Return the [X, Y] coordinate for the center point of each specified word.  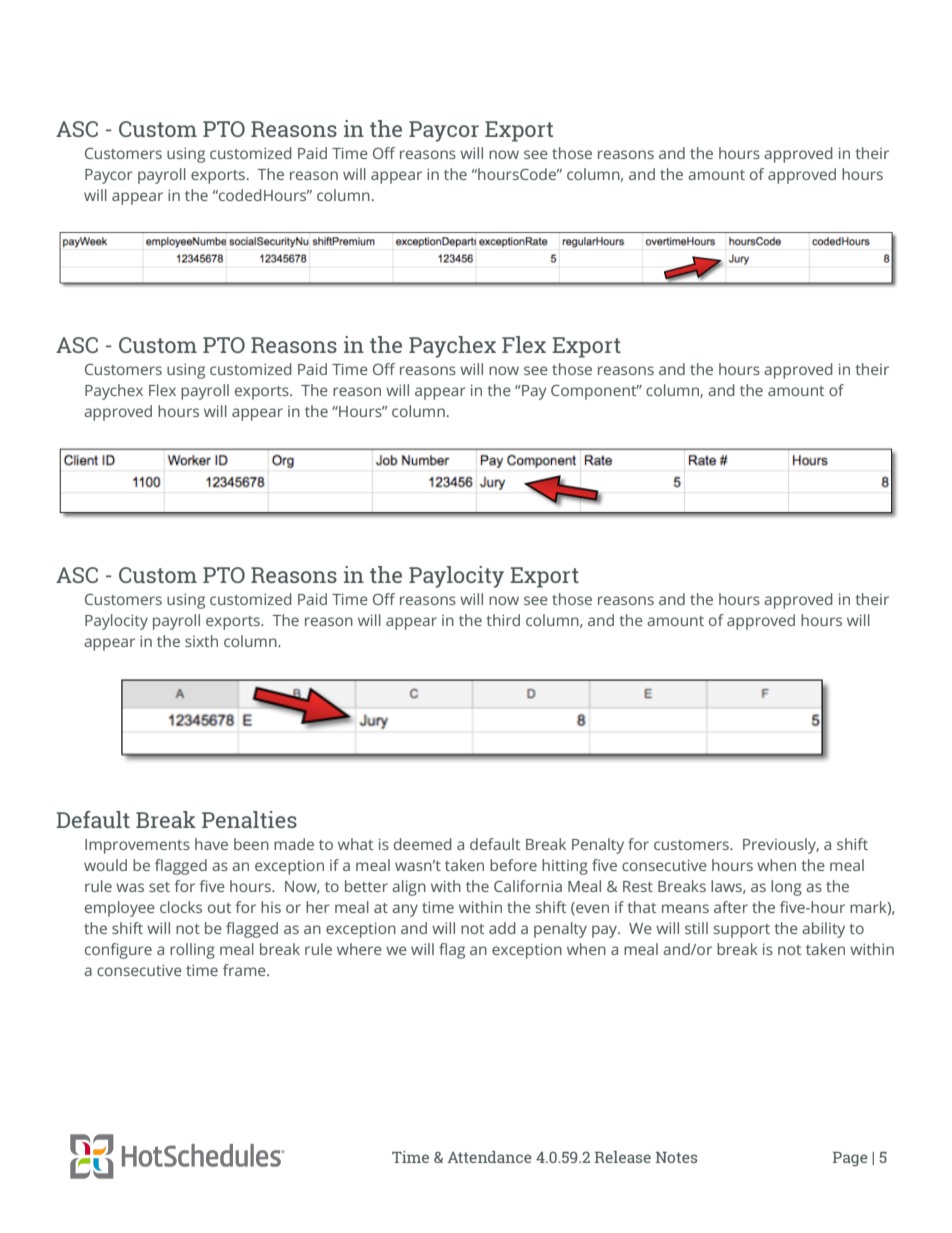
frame [245, 970]
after [731, 907]
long [786, 888]
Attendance [489, 1157]
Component [595, 392]
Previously [781, 846]
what [355, 844]
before [513, 865]
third [503, 620]
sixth [201, 641]
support [742, 931]
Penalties [249, 819]
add [502, 928]
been [251, 844]
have [211, 844]
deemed [423, 844]
